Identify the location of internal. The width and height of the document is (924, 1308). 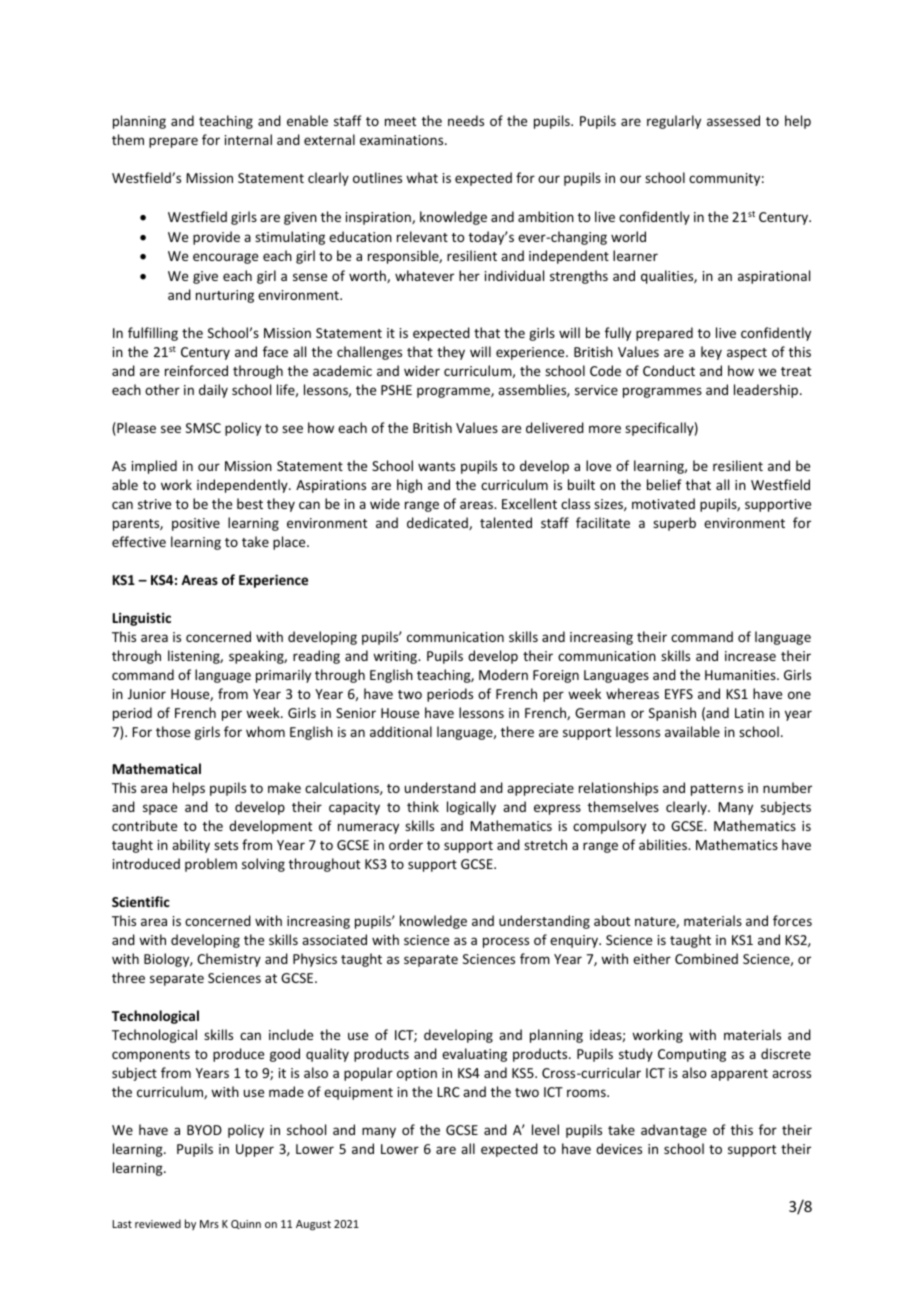
(248, 139).
